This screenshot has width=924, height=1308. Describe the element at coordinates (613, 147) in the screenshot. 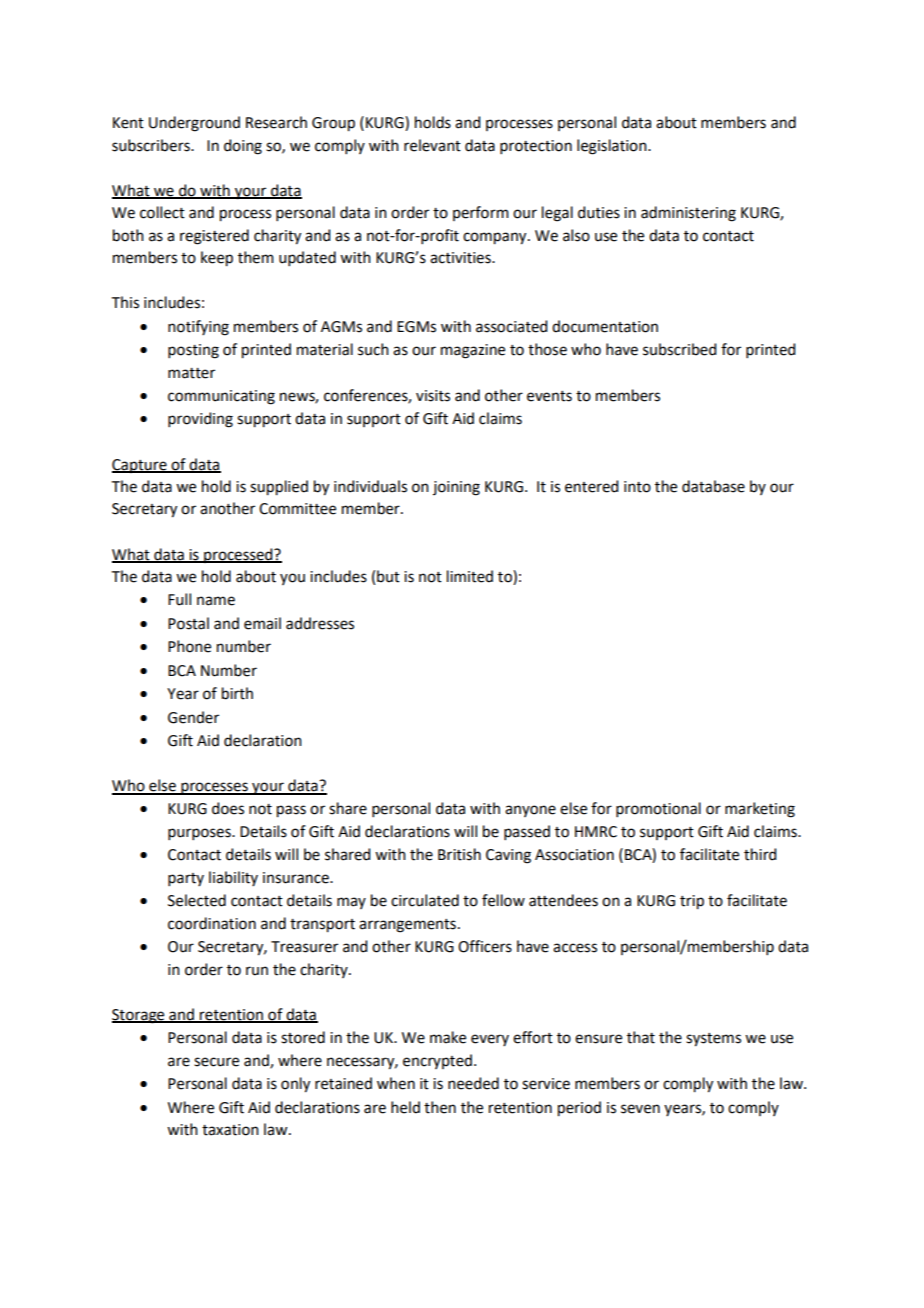

I see `legislation` at that location.
